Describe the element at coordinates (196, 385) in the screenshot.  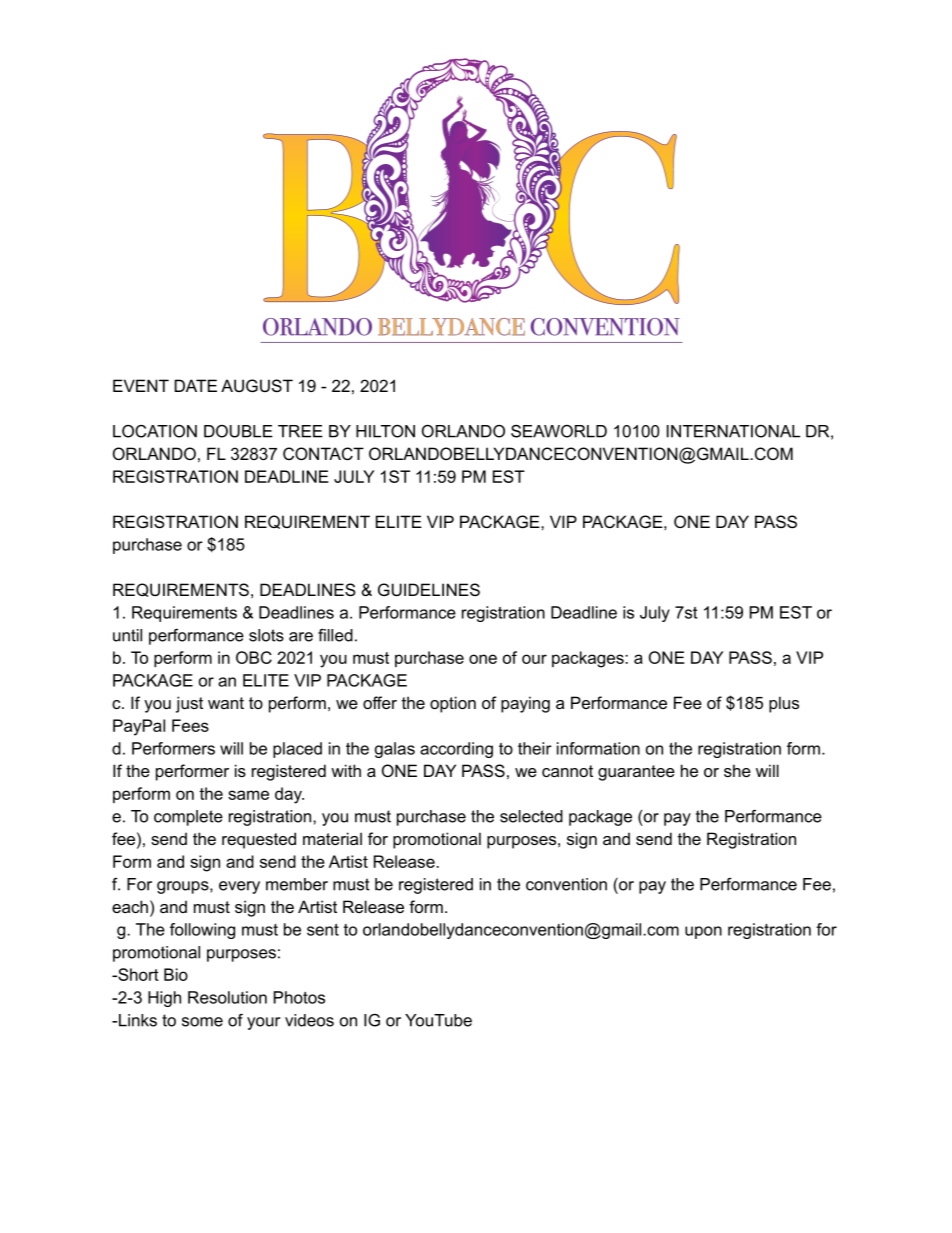
I see `DATE` at that location.
